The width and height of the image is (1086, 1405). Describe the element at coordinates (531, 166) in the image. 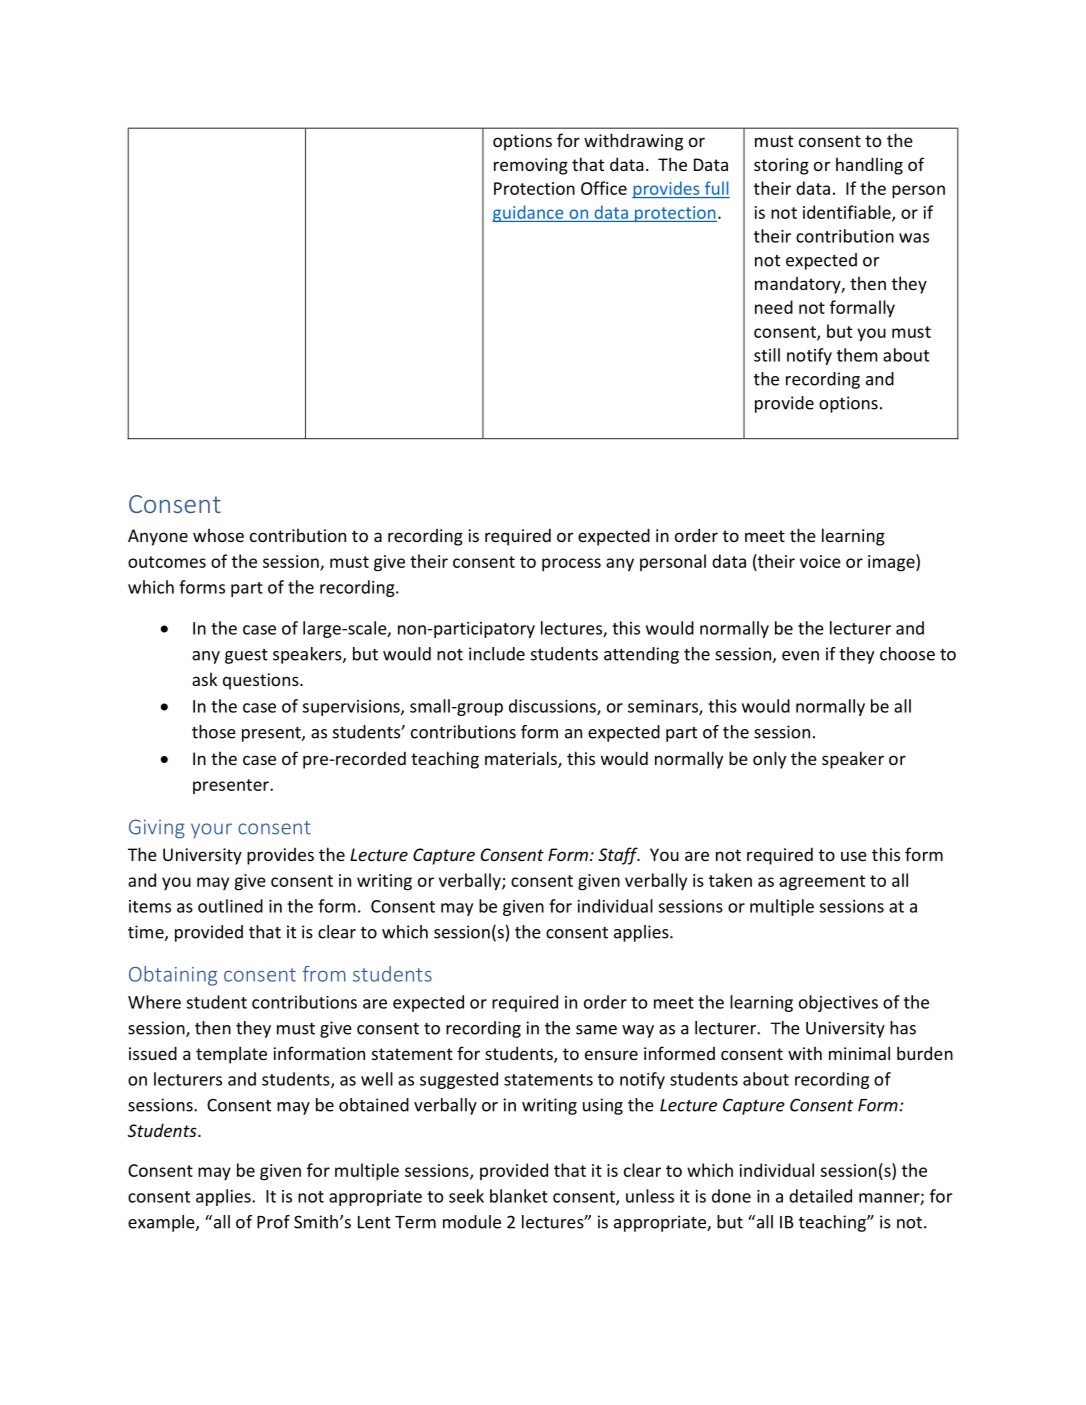

I see `removing` at that location.
